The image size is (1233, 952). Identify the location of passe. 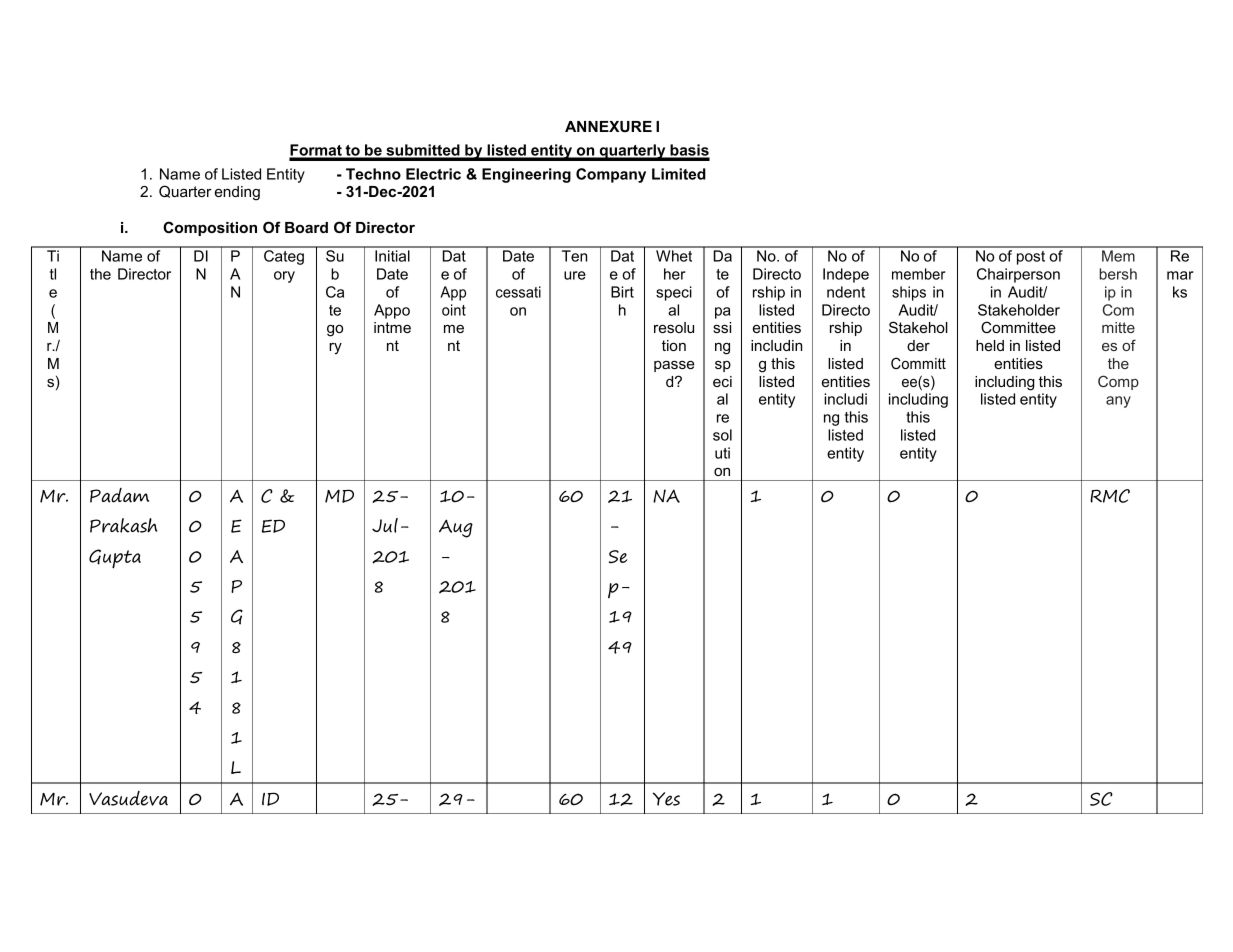
(674, 366).
